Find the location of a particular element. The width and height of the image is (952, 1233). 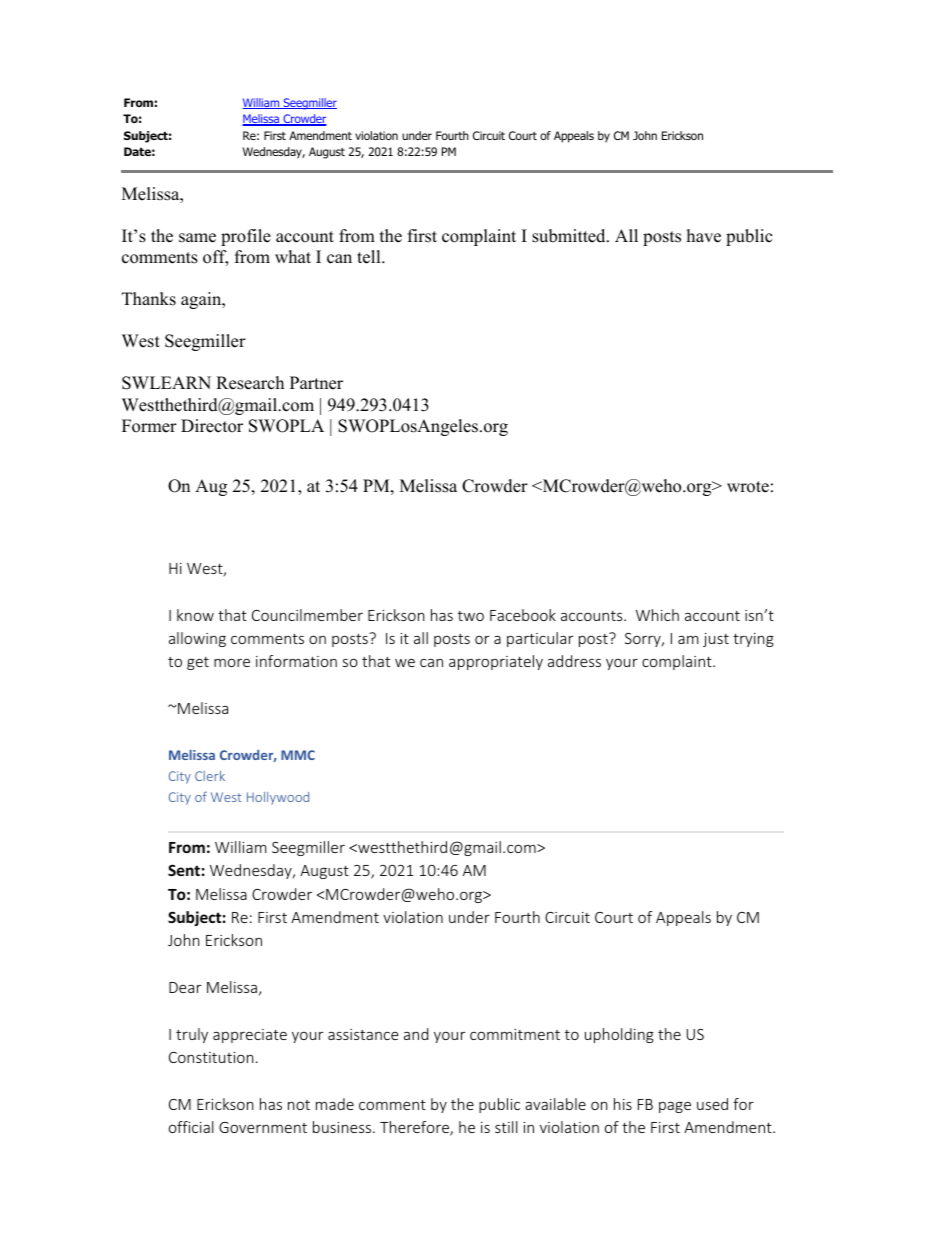

official is located at coordinates (191, 1127).
